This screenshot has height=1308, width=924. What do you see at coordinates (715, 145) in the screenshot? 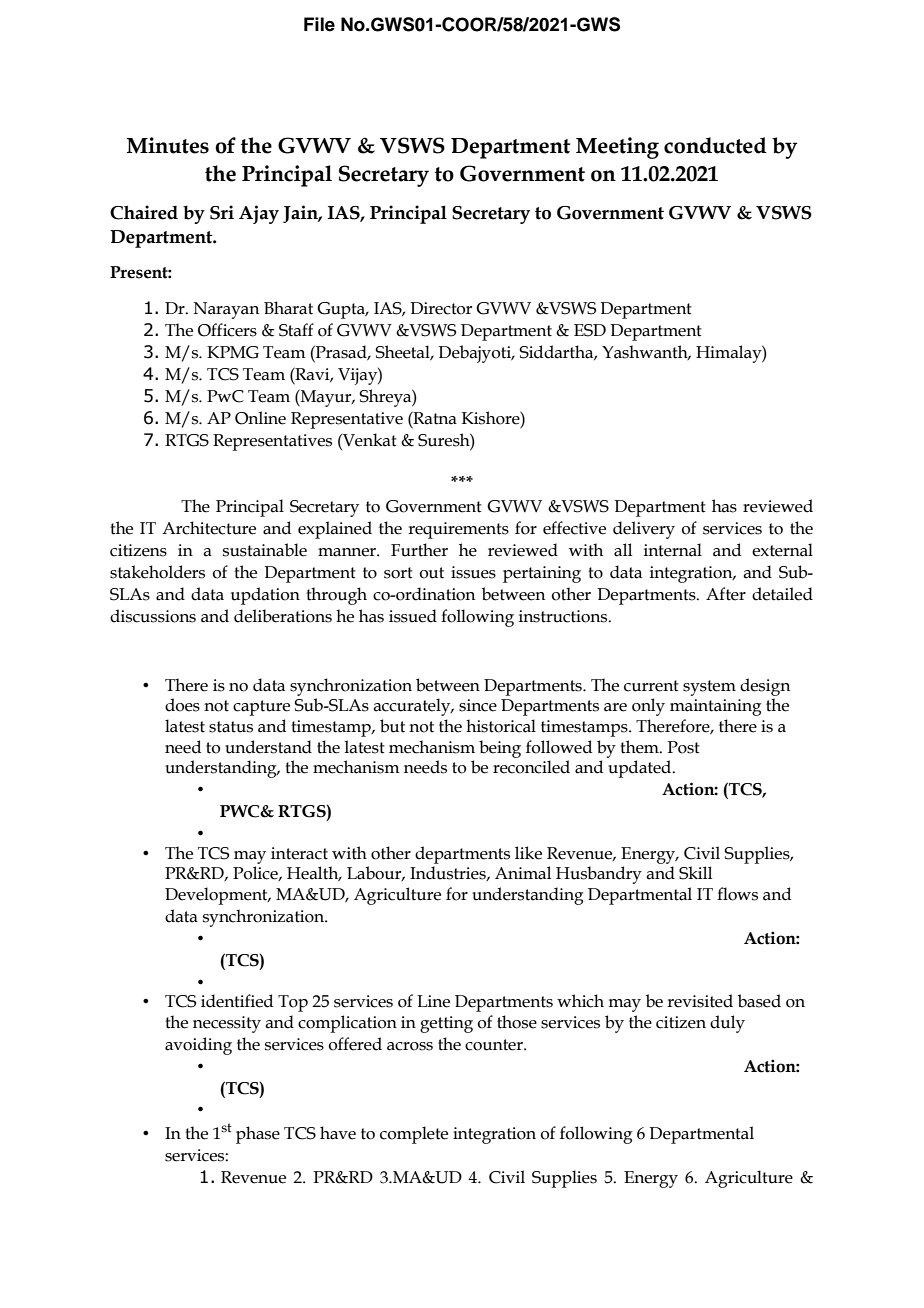
I see `conducted` at bounding box center [715, 145].
